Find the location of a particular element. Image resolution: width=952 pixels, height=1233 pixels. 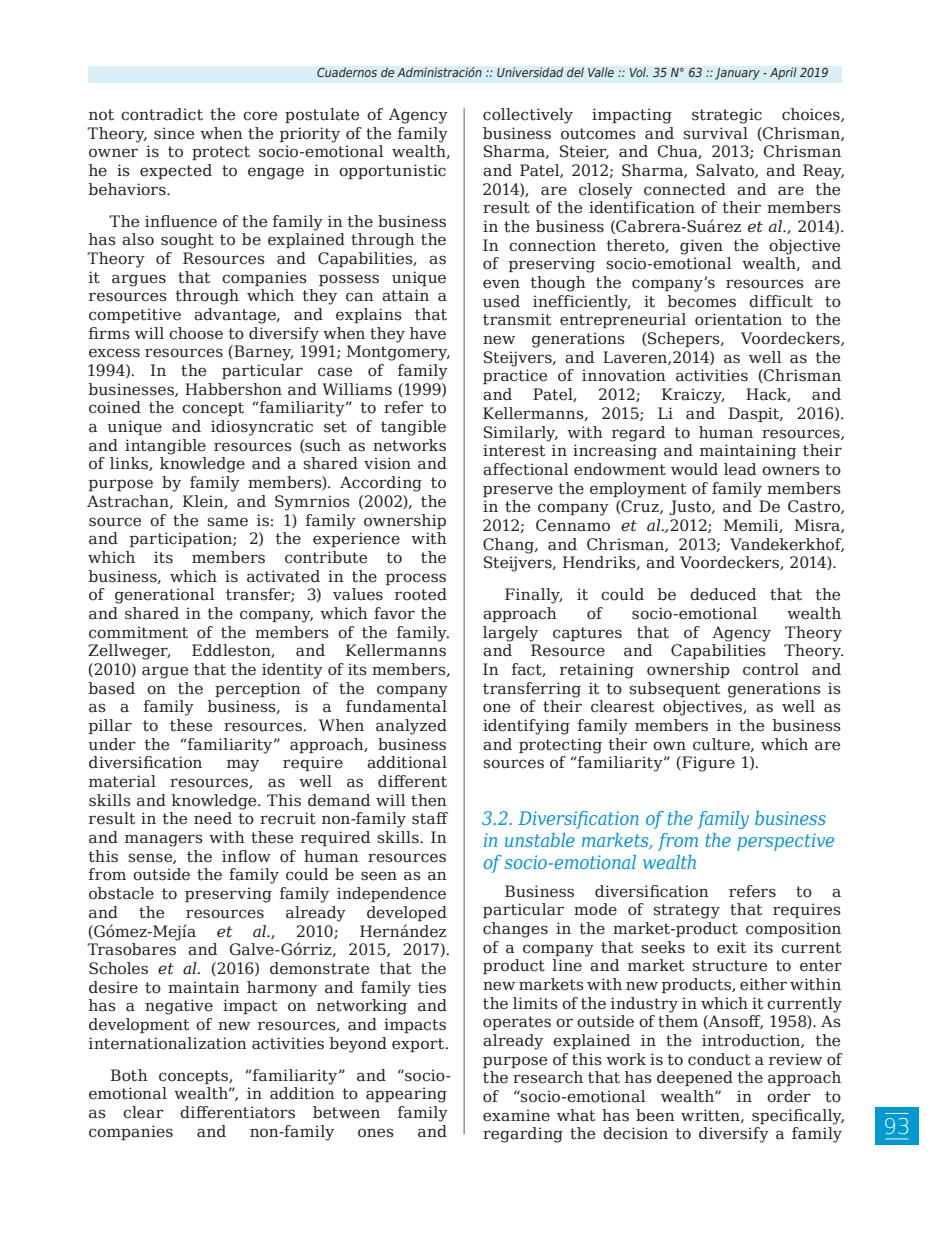

perspective is located at coordinates (785, 842).
